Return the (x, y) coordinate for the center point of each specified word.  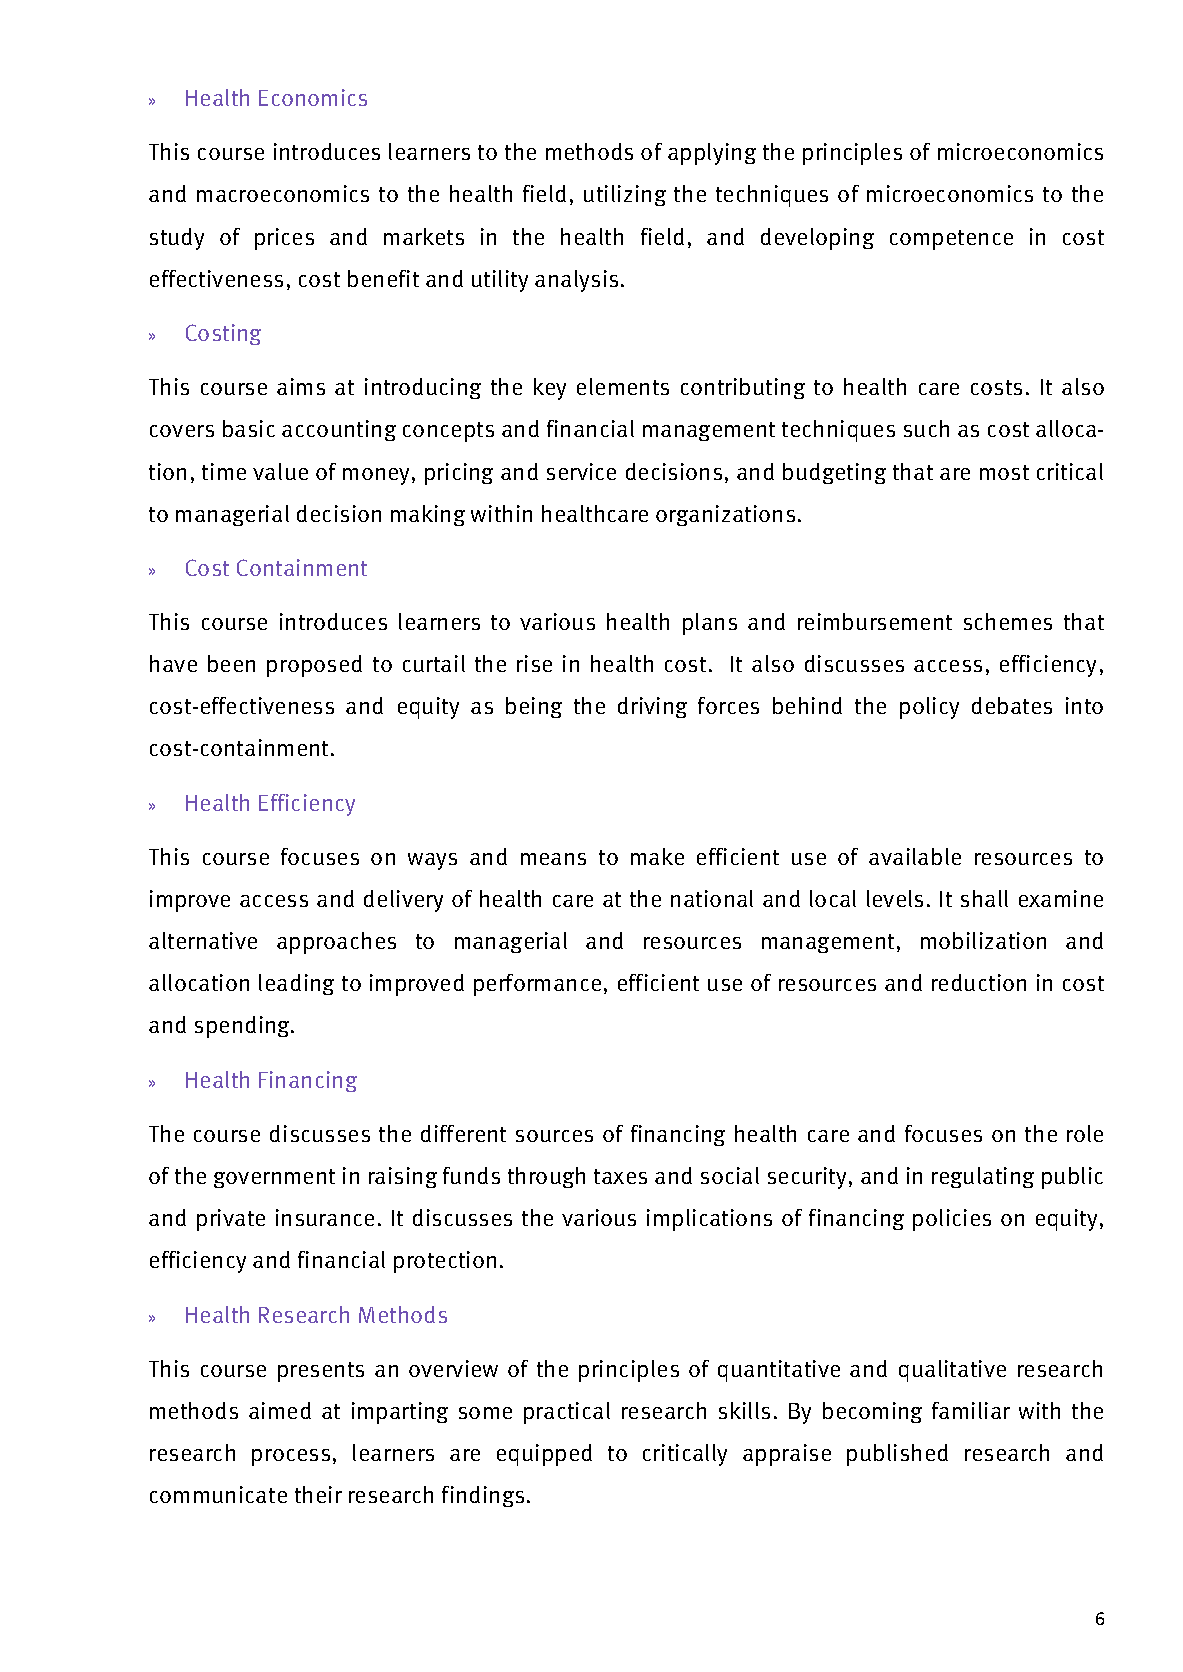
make (657, 856)
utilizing (625, 195)
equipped (544, 1455)
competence (951, 240)
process (291, 1457)
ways (432, 861)
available (915, 856)
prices (284, 239)
